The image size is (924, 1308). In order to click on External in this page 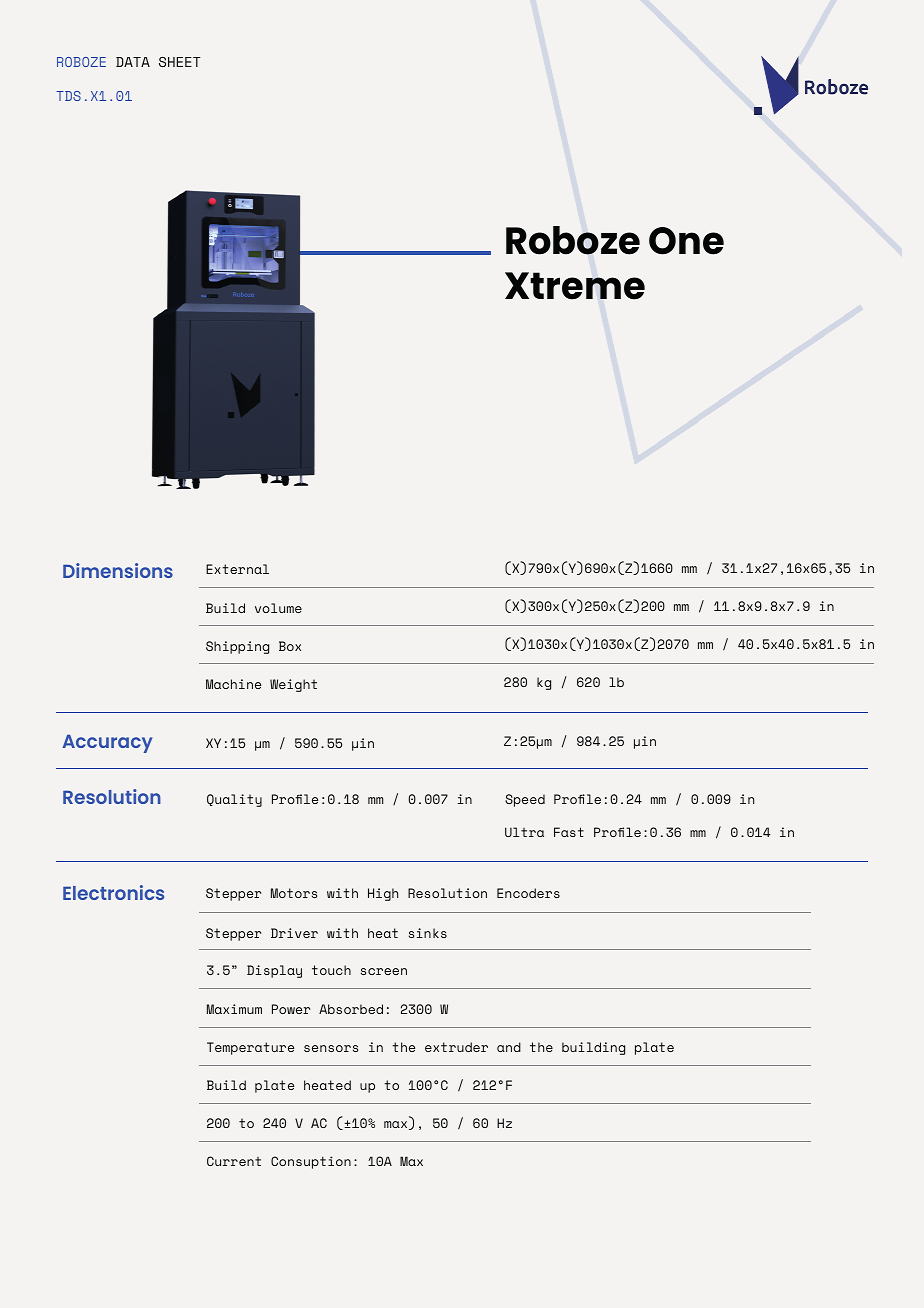, I will do `click(237, 569)`.
